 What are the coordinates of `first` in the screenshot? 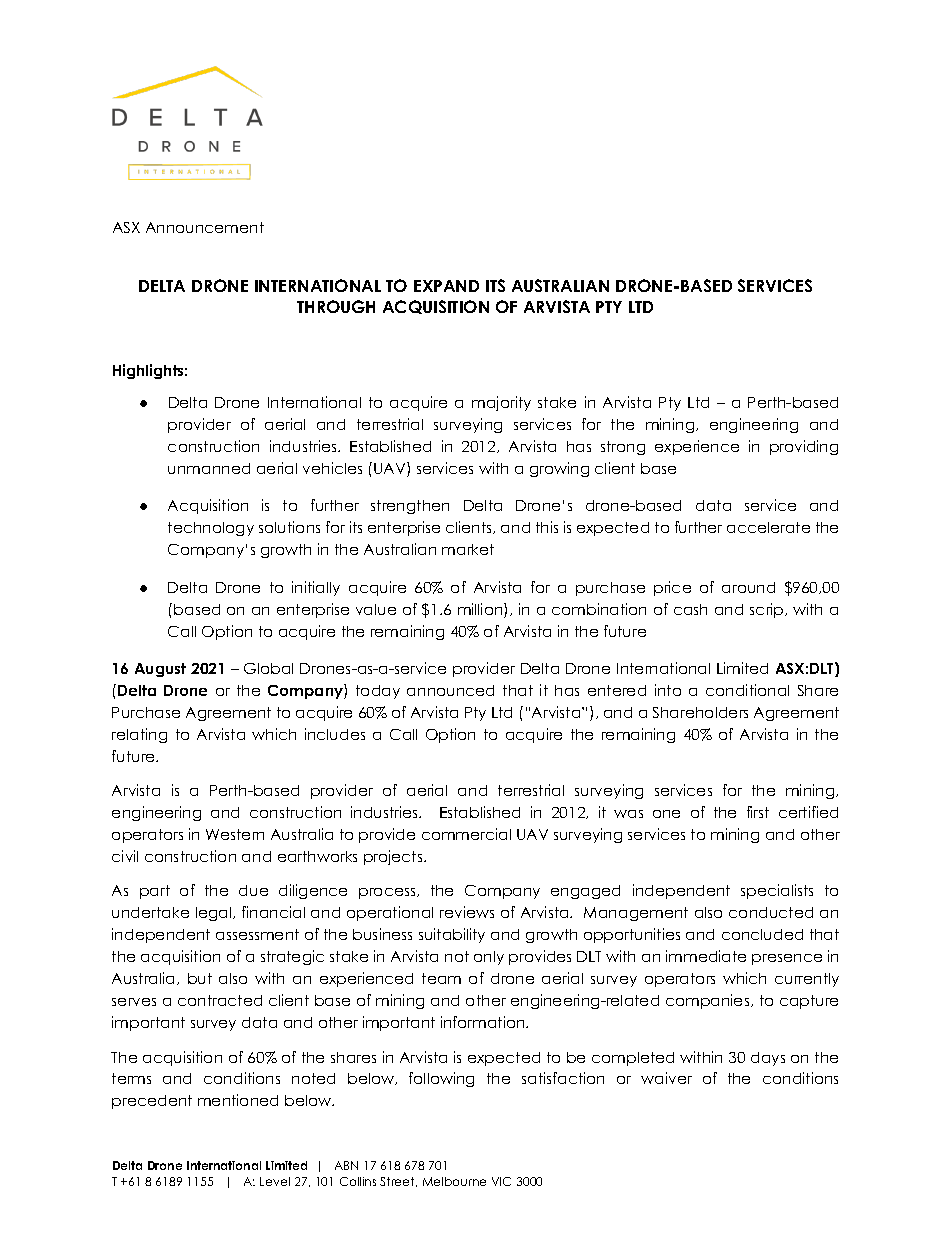 It's located at (758, 812).
